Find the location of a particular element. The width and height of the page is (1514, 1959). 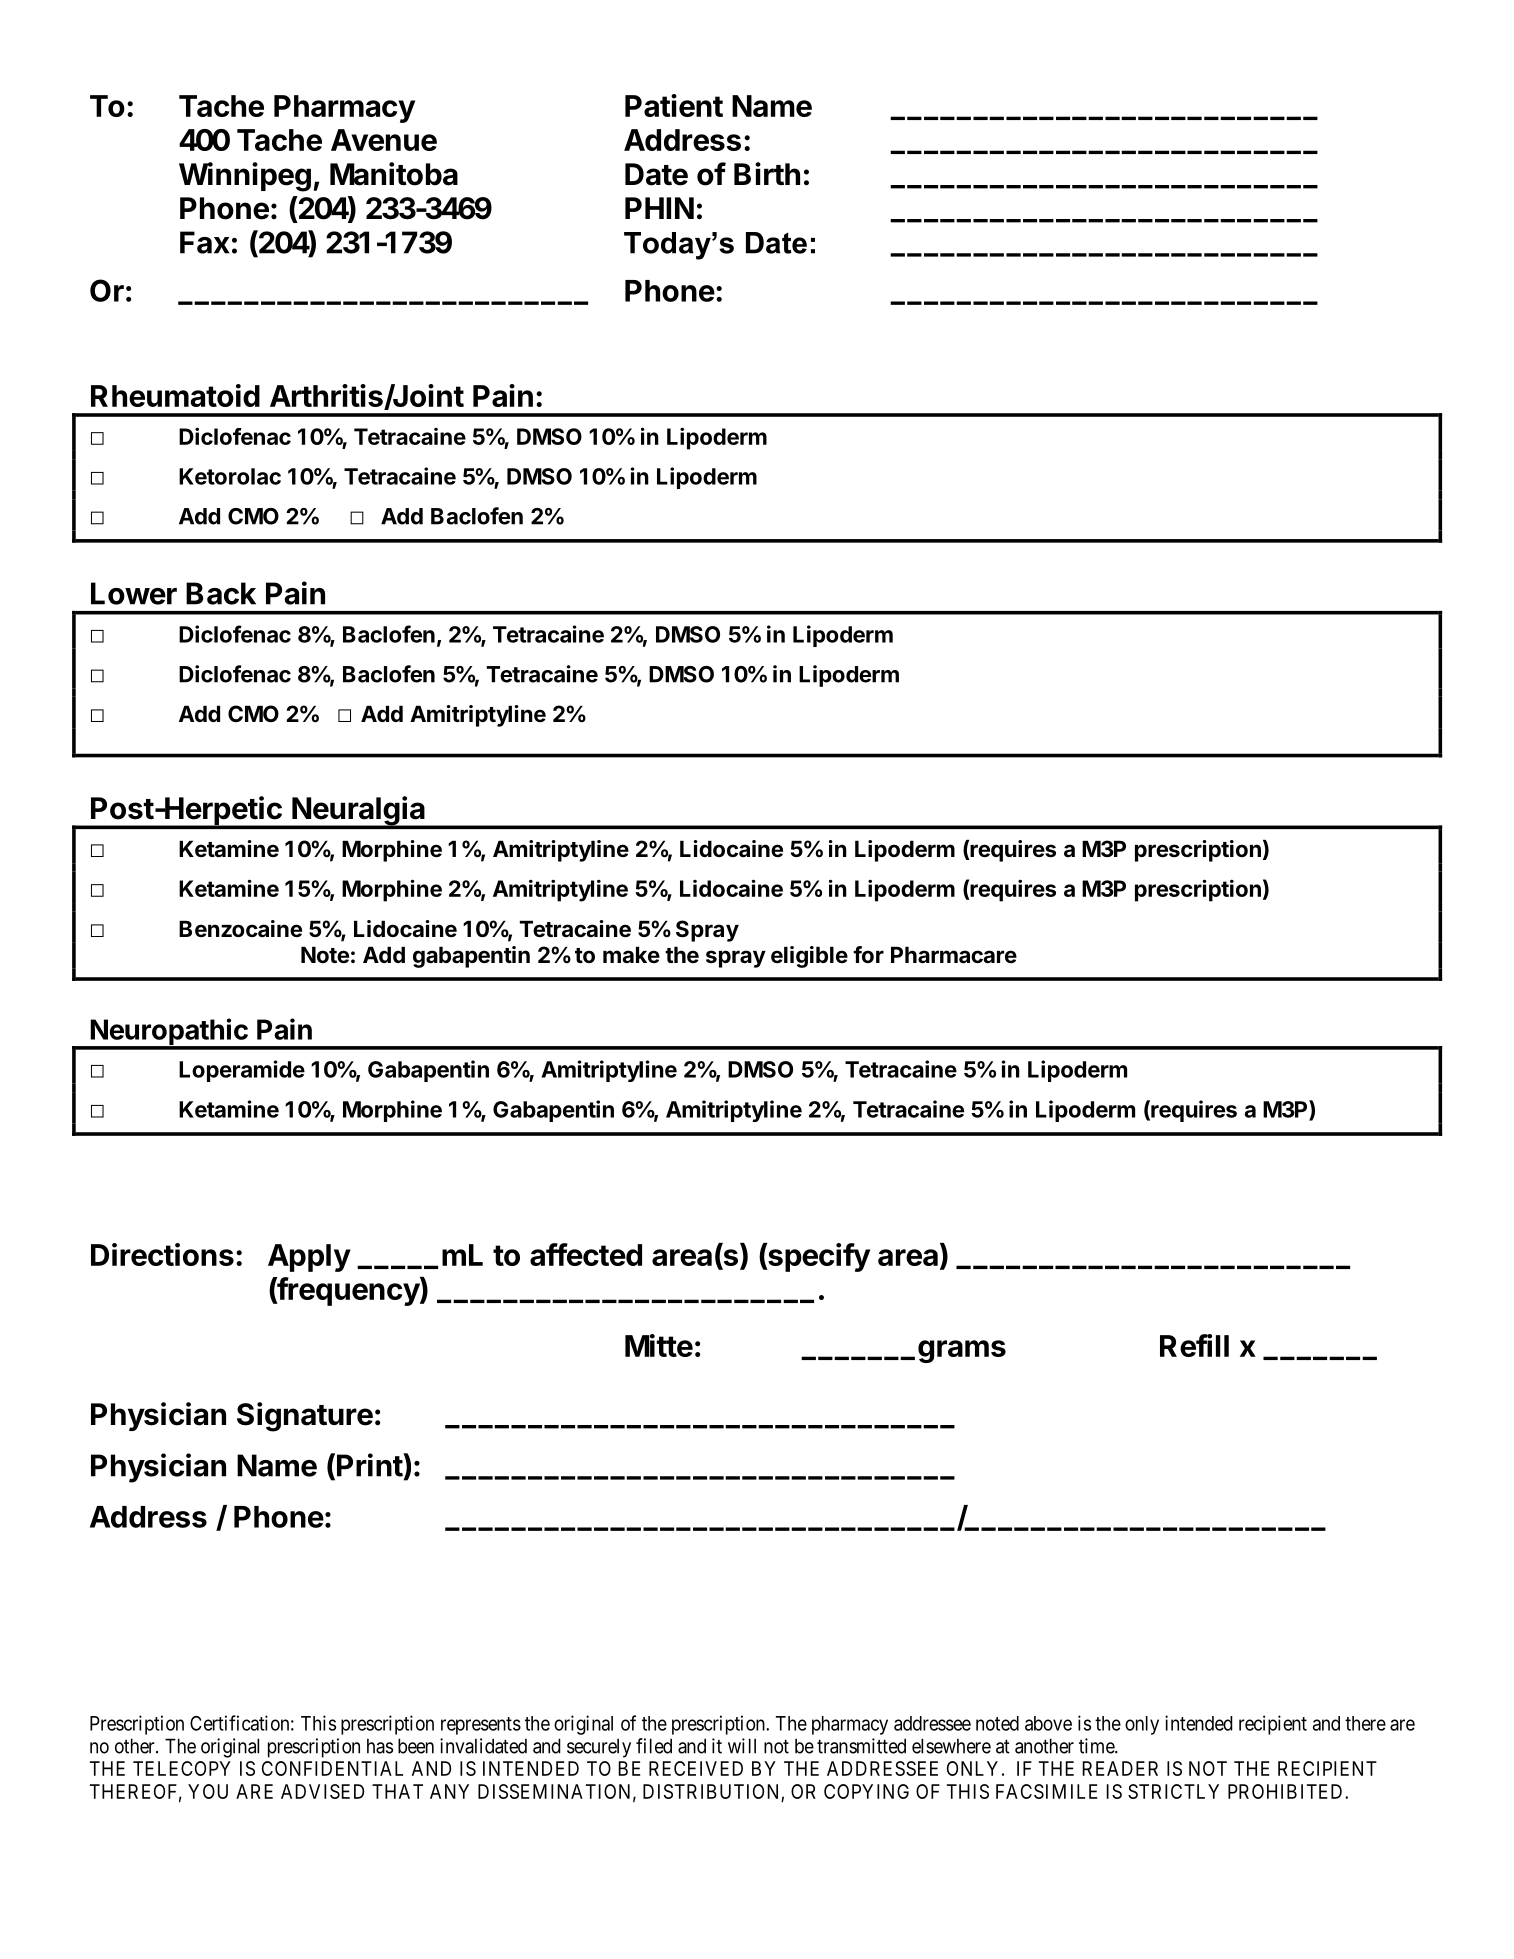

make is located at coordinates (631, 954).
